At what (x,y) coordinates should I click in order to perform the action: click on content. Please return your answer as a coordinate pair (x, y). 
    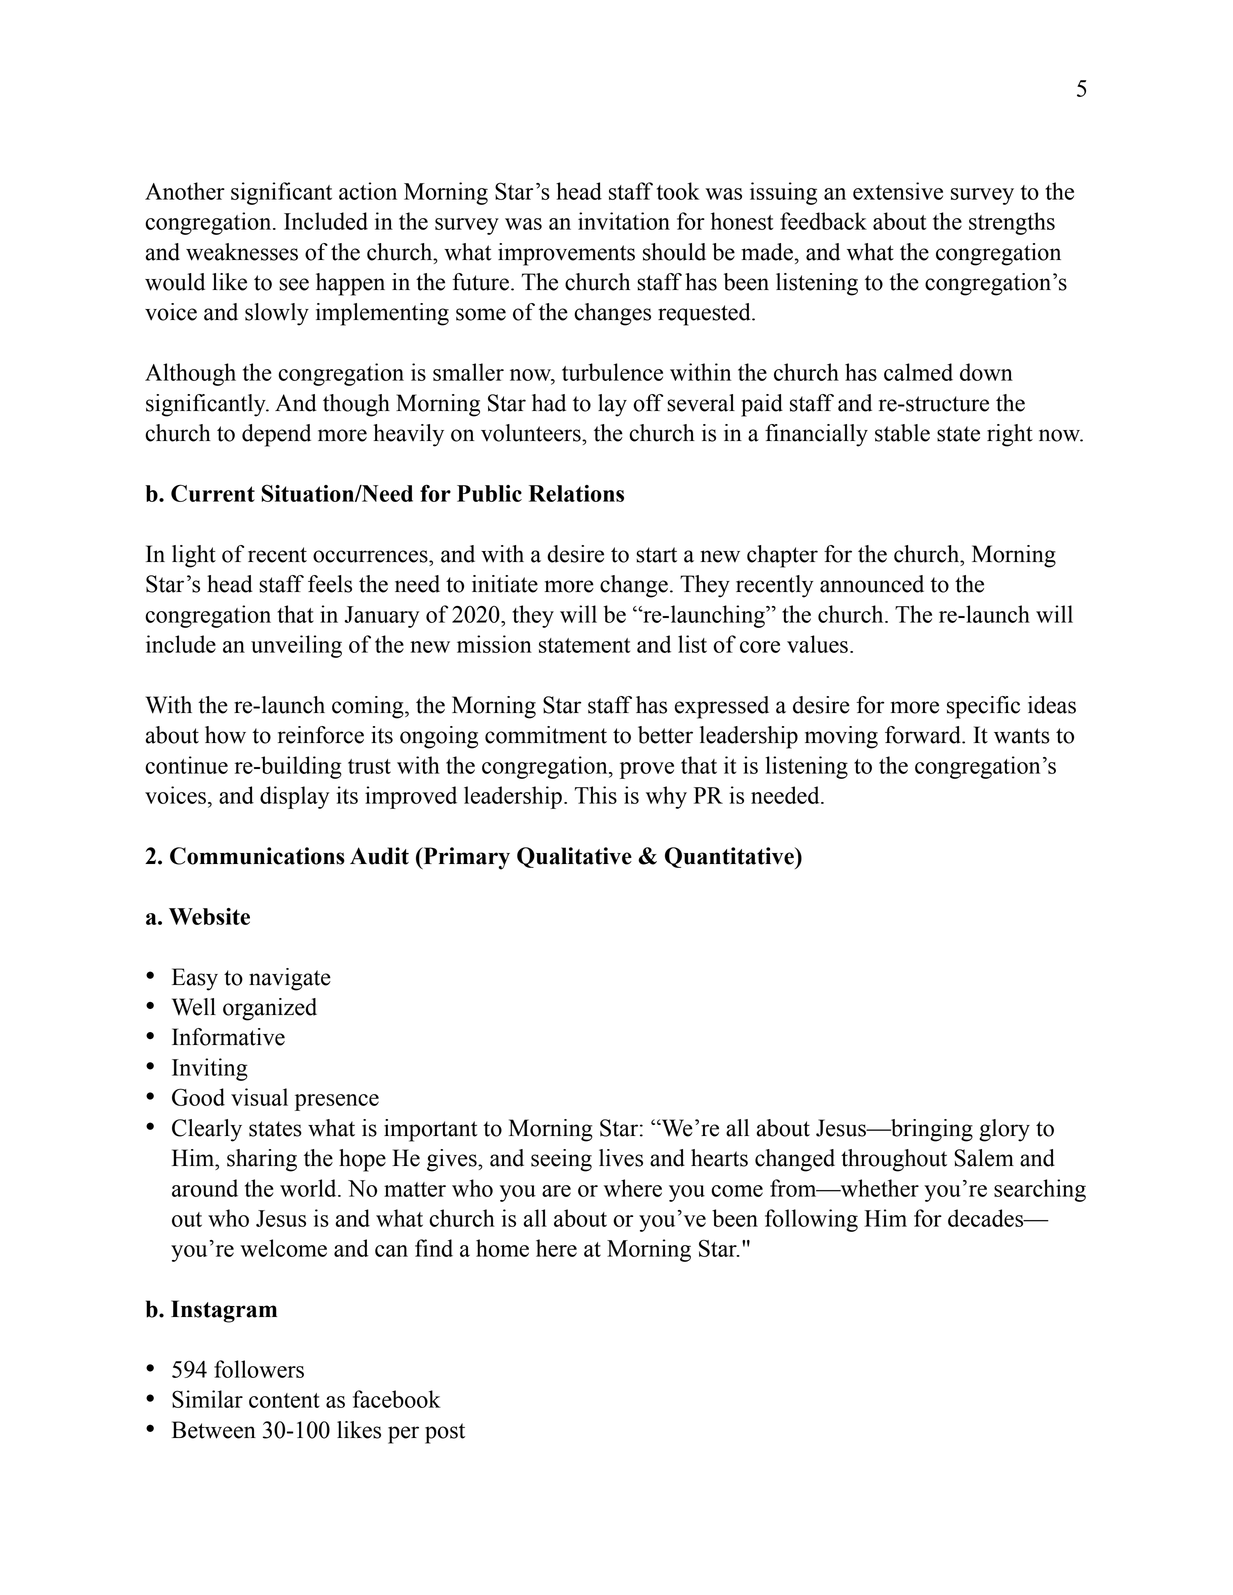
    Looking at the image, I should click on (284, 1400).
